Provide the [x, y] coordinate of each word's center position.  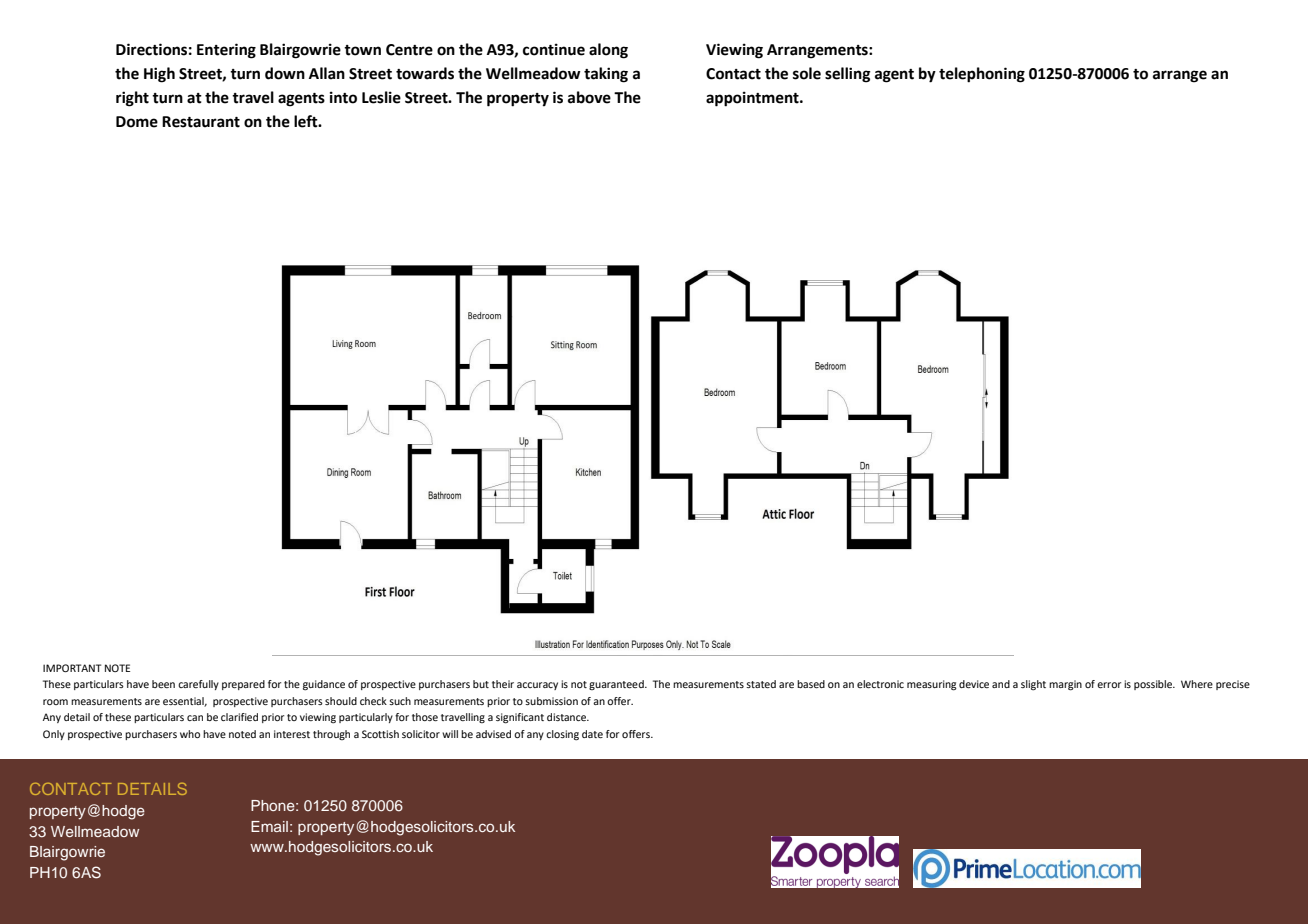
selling [848, 75]
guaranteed [617, 685]
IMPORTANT [72, 668]
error [1109, 685]
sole [807, 73]
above [589, 97]
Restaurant [201, 122]
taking [606, 75]
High [159, 75]
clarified [239, 717]
